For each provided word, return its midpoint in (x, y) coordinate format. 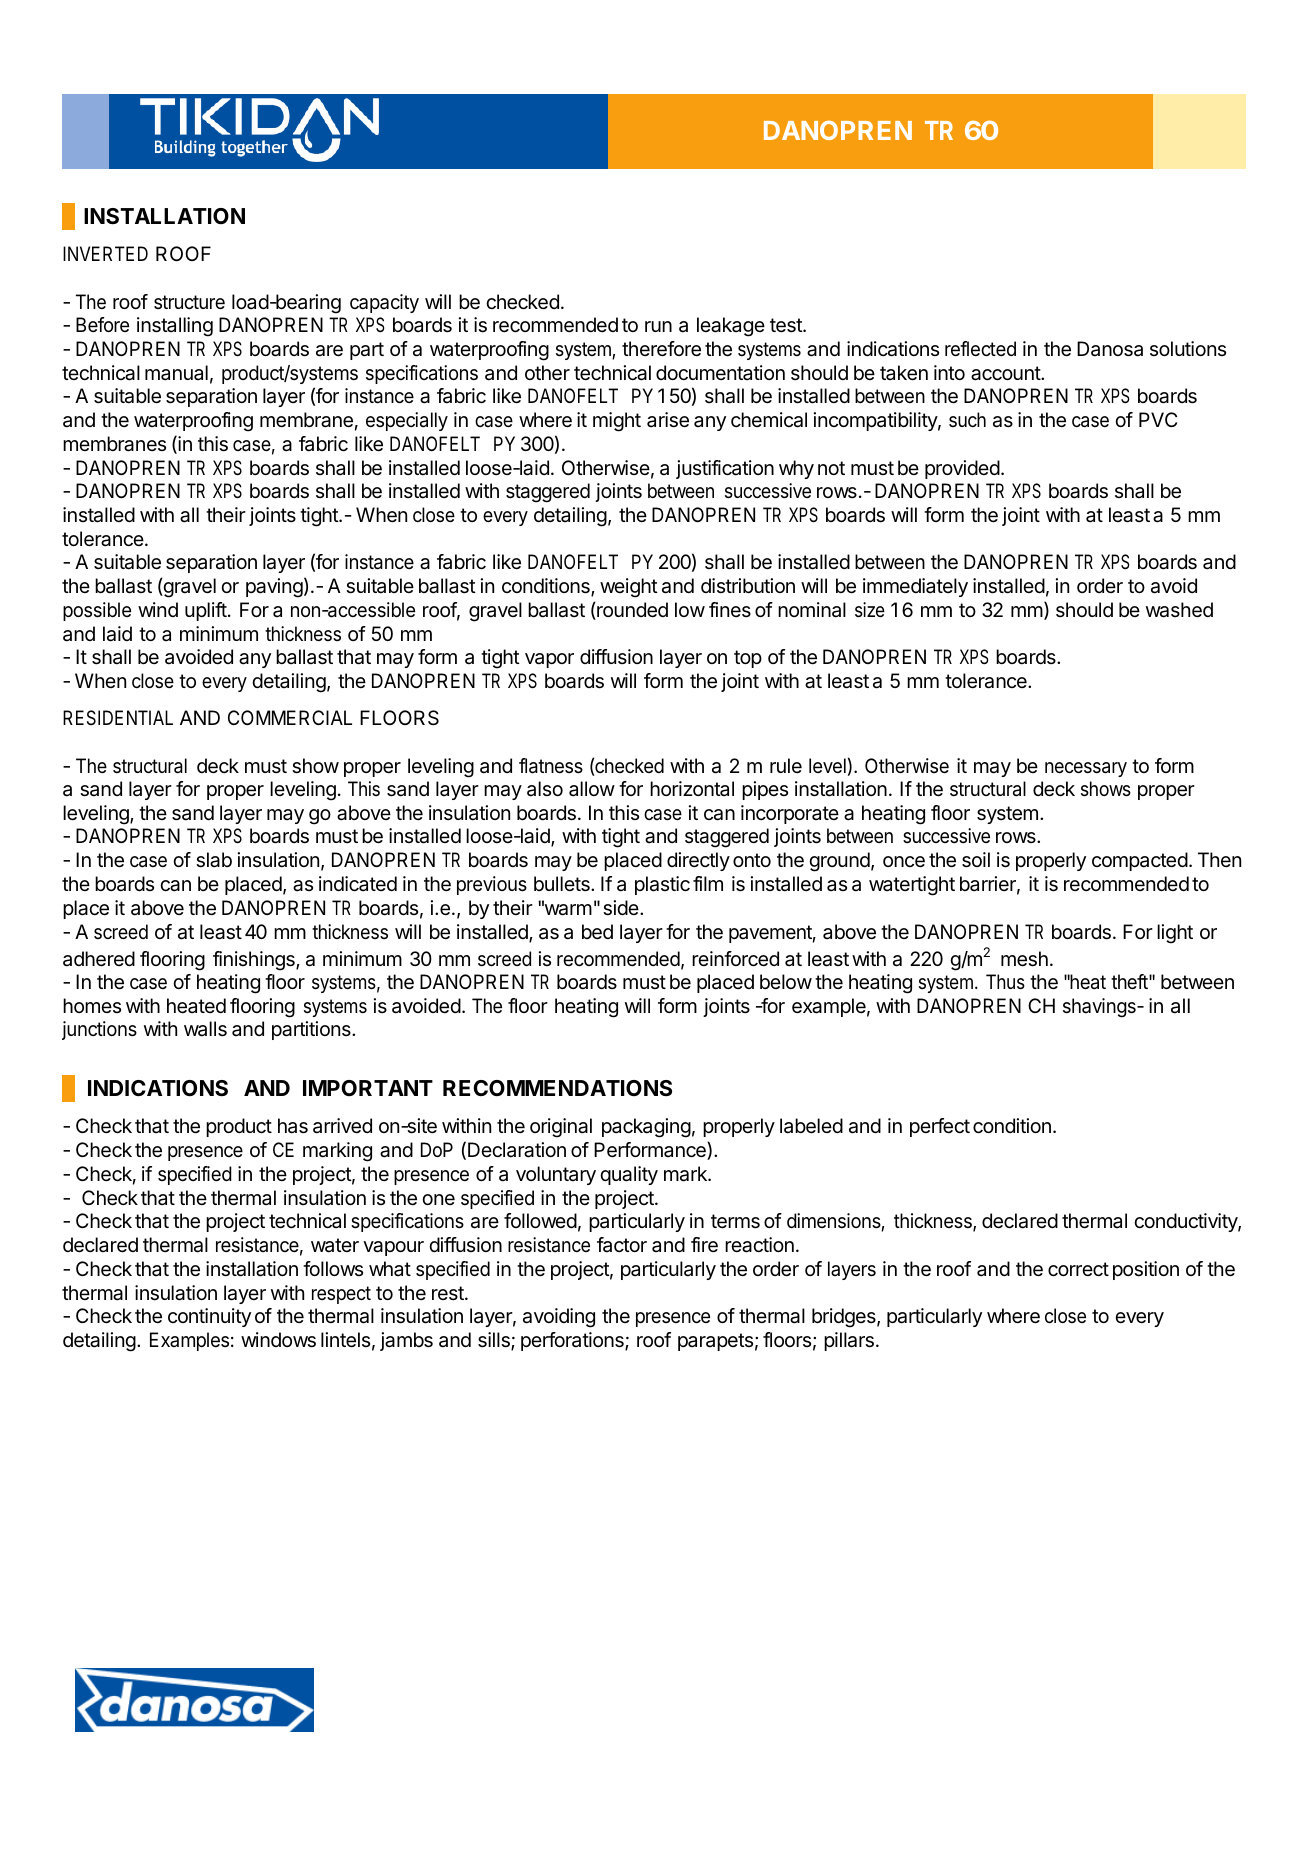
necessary (1086, 769)
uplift (206, 611)
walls (205, 1029)
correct (1078, 1269)
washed (1179, 610)
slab (214, 860)
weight (629, 588)
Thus (1005, 982)
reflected (980, 348)
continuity (209, 1317)
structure (189, 302)
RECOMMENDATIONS (557, 1088)
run (658, 326)
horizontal (692, 789)
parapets (715, 1342)
